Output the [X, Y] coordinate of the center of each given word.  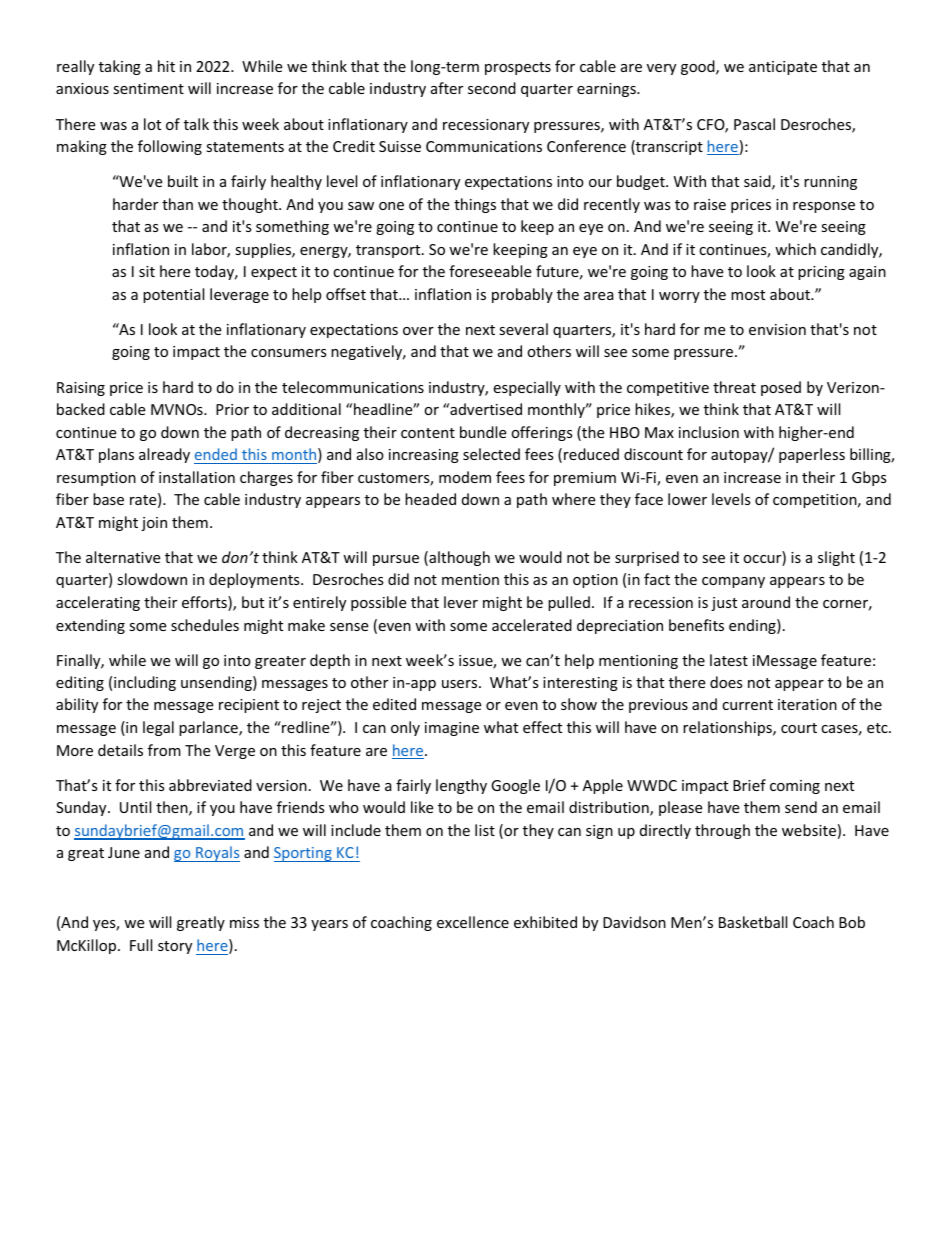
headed [430, 499]
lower [687, 499]
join [154, 524]
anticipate [783, 68]
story [175, 947]
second [492, 88]
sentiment [148, 88]
